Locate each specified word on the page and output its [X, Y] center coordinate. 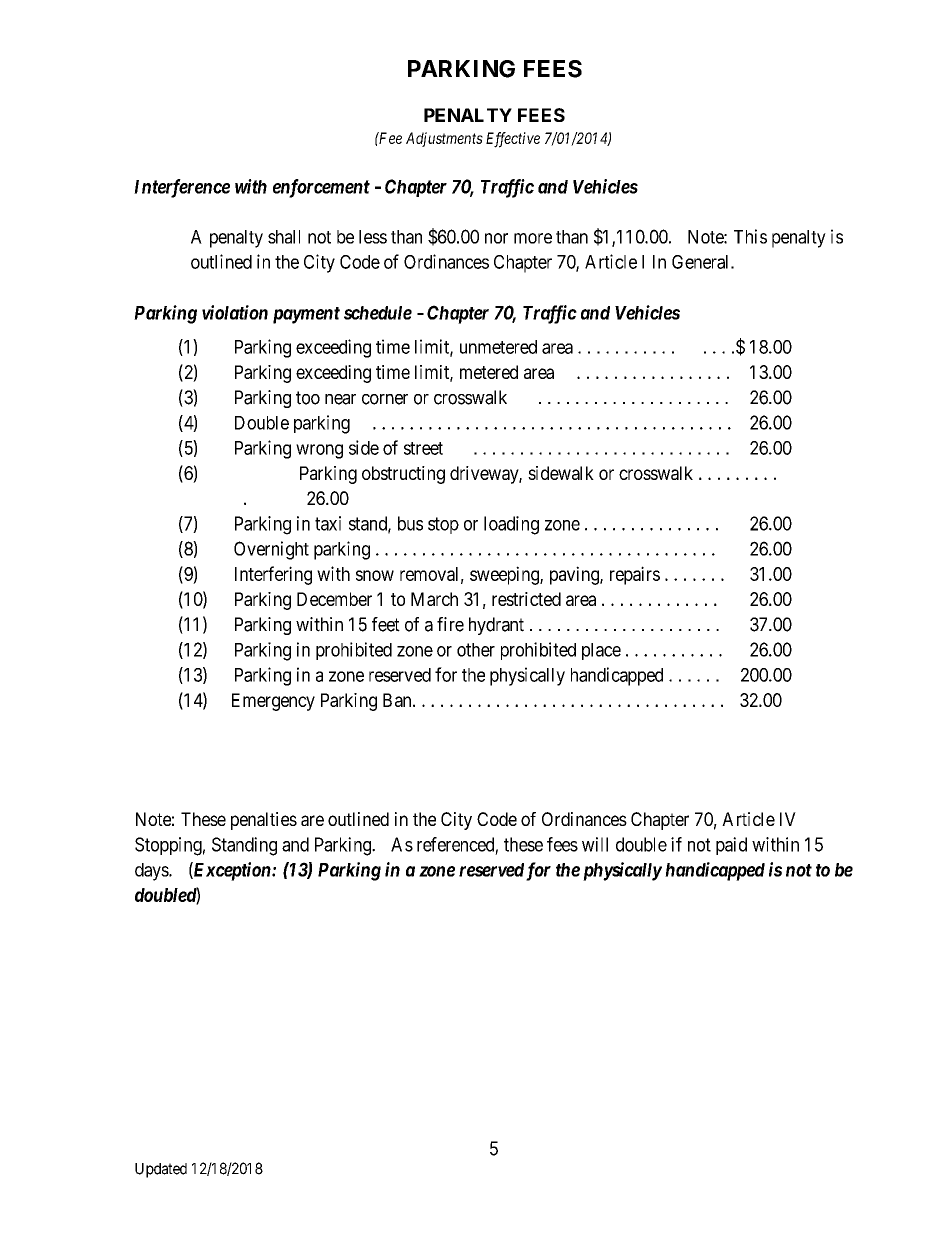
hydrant [496, 626]
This [750, 236]
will [595, 844]
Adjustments [444, 139]
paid [731, 846]
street [423, 448]
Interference [182, 188]
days [152, 872]
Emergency [273, 702]
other [476, 650]
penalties [264, 821]
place [601, 651]
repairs [635, 575]
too [308, 398]
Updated [161, 1170]
